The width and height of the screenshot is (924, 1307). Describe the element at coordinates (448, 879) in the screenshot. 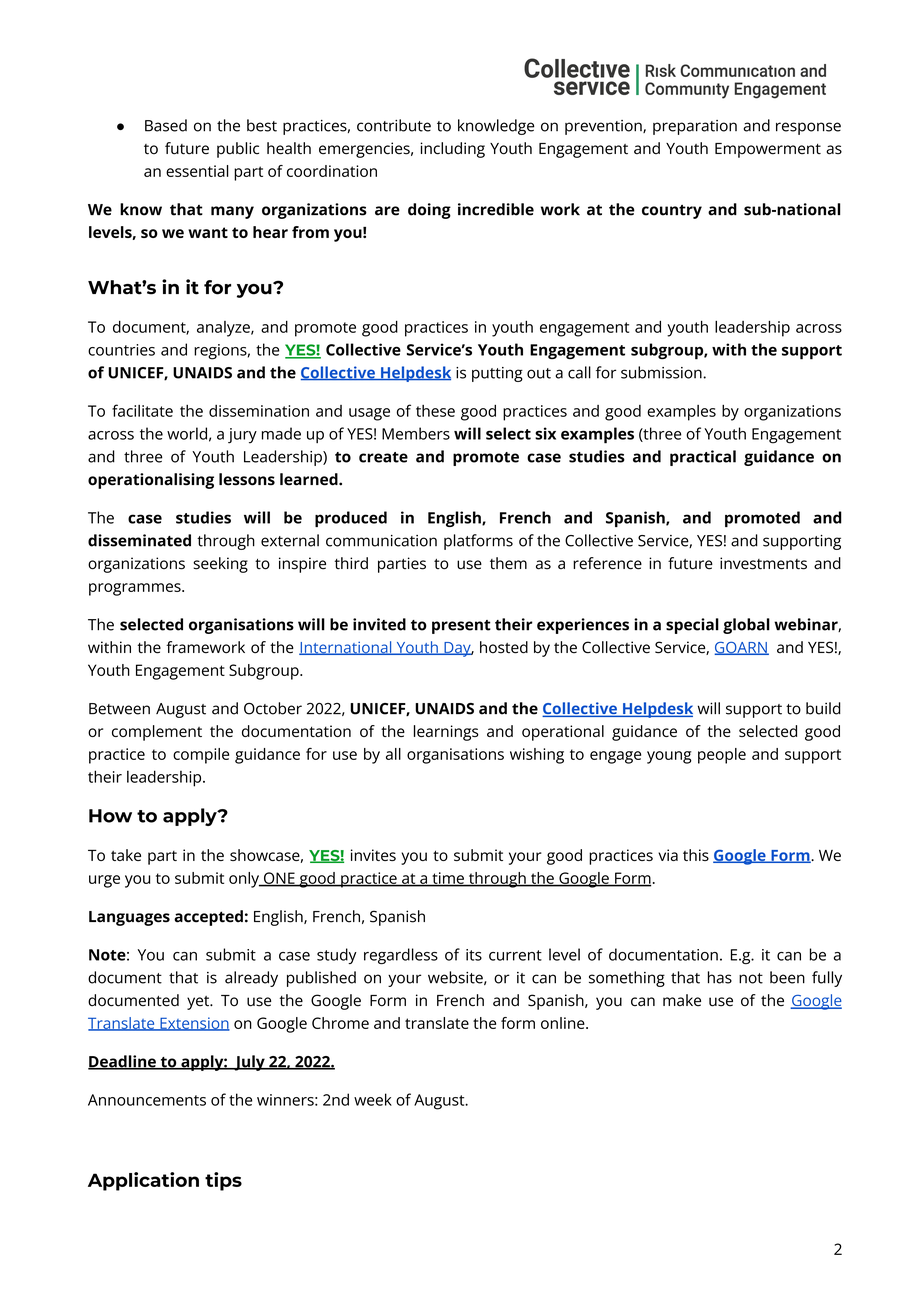

I see `time` at that location.
